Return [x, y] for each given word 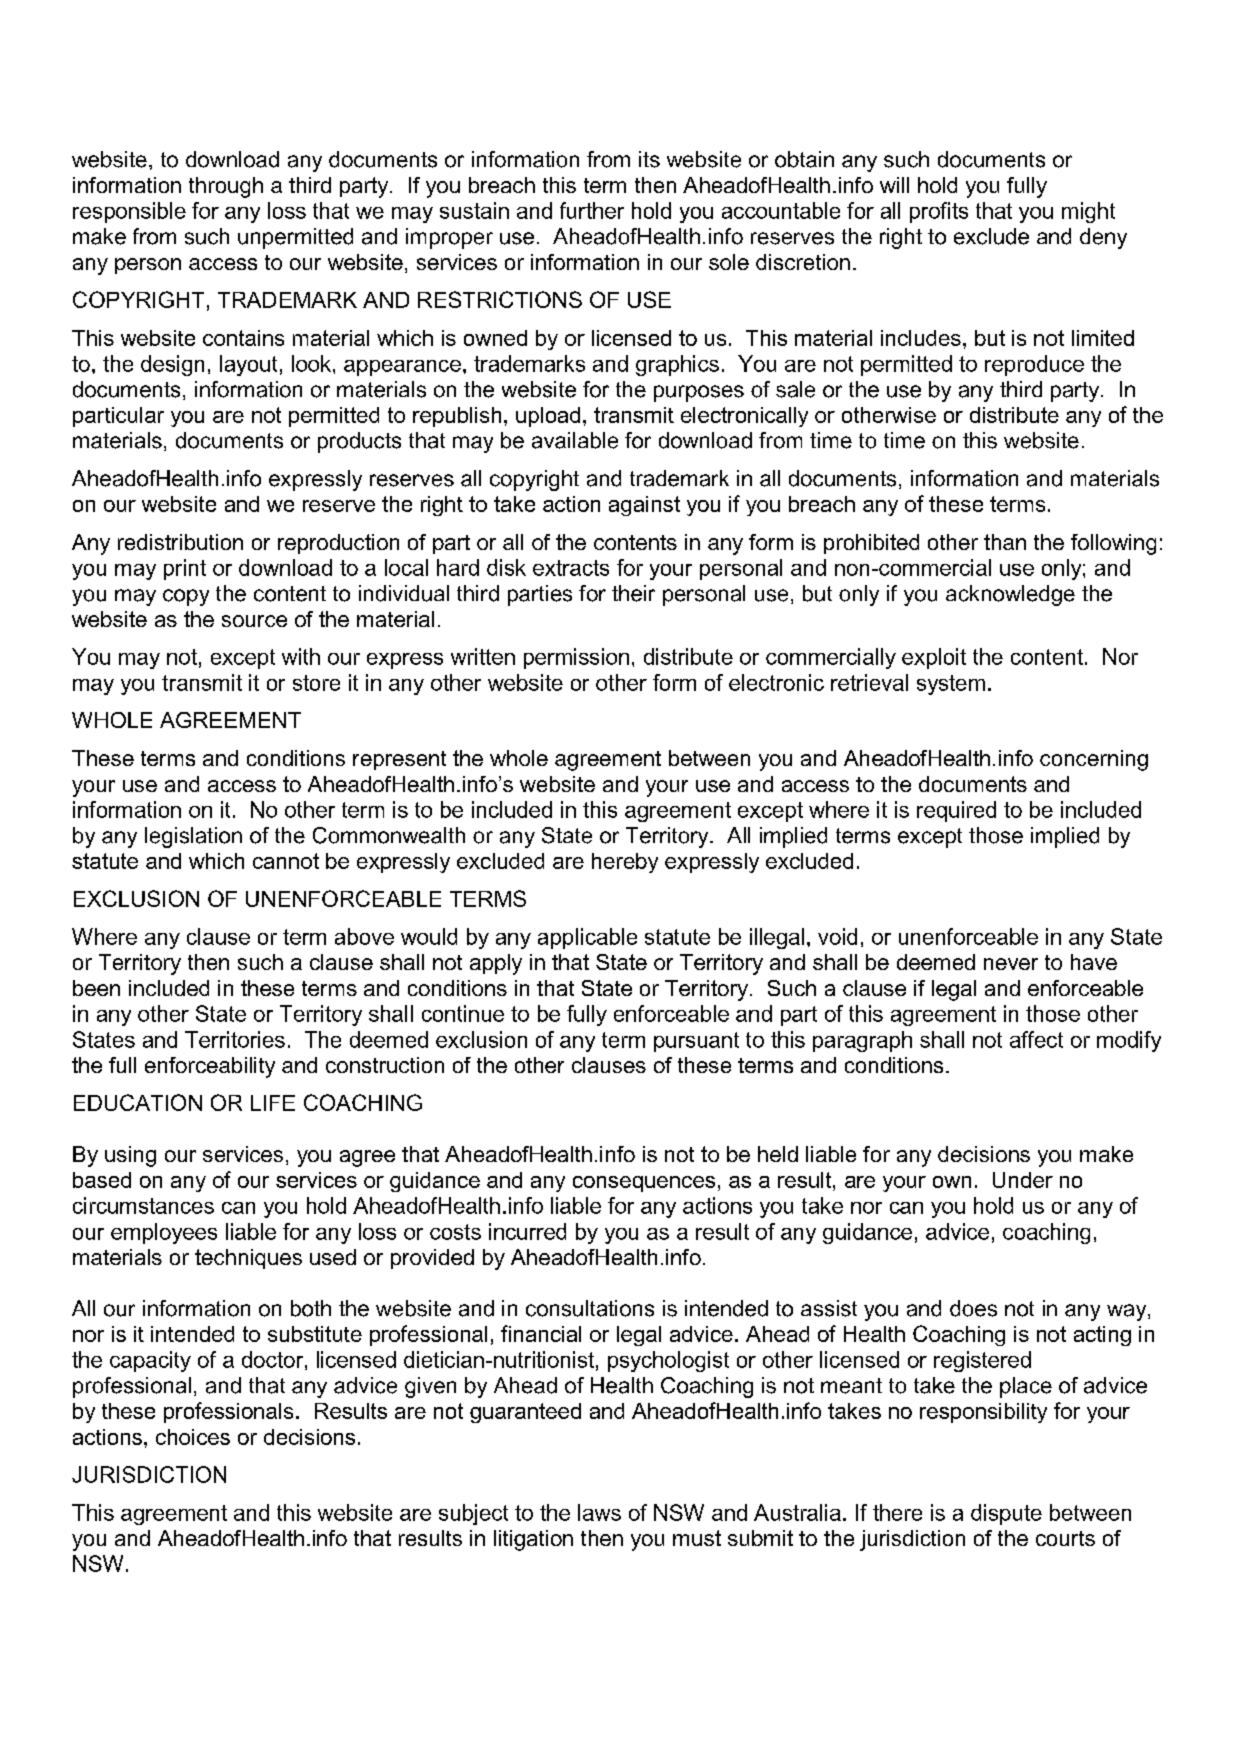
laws [599, 1512]
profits [939, 212]
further [592, 210]
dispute [1006, 1514]
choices [193, 1437]
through [226, 187]
